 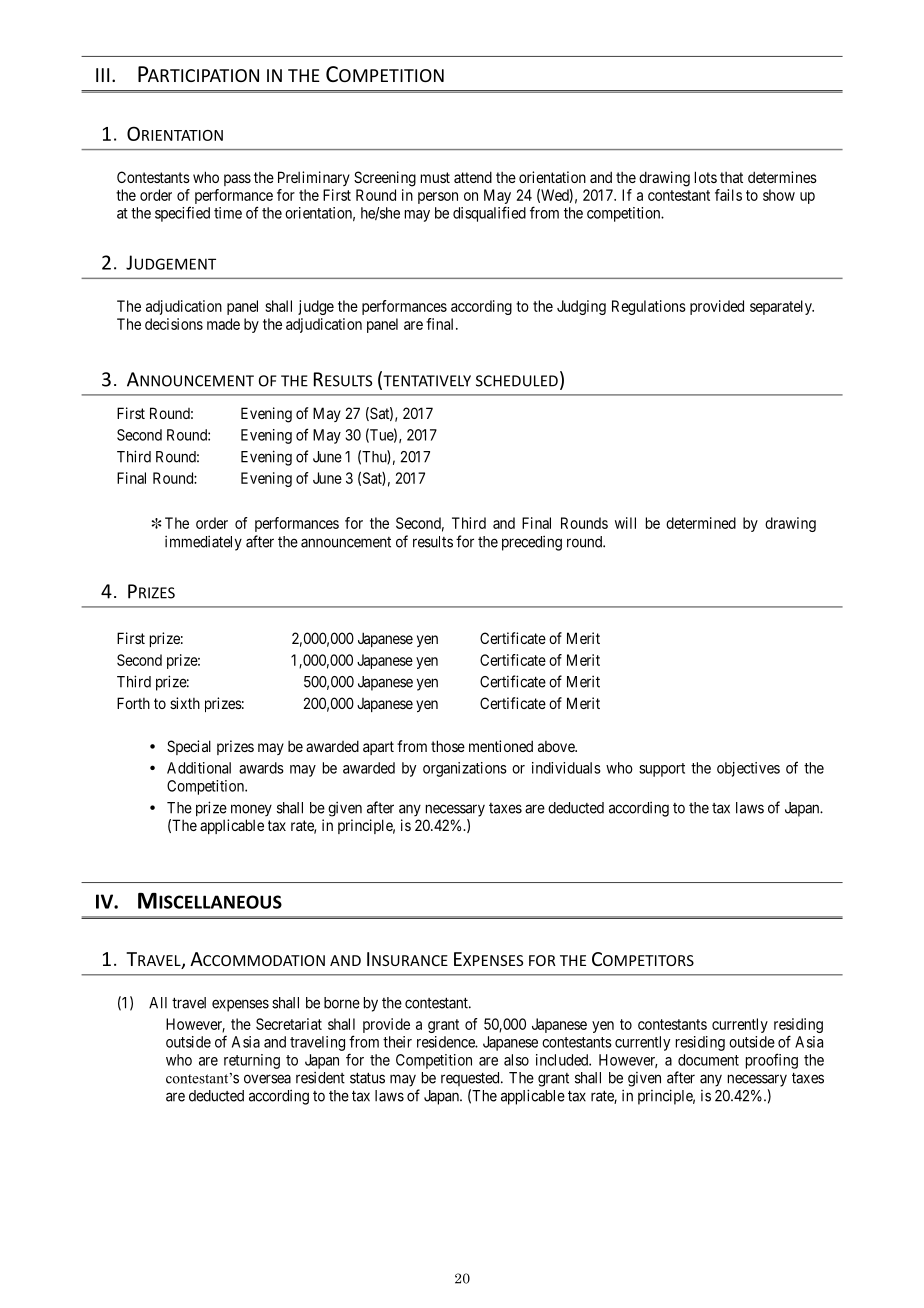 I want to click on returning, so click(x=252, y=1061).
